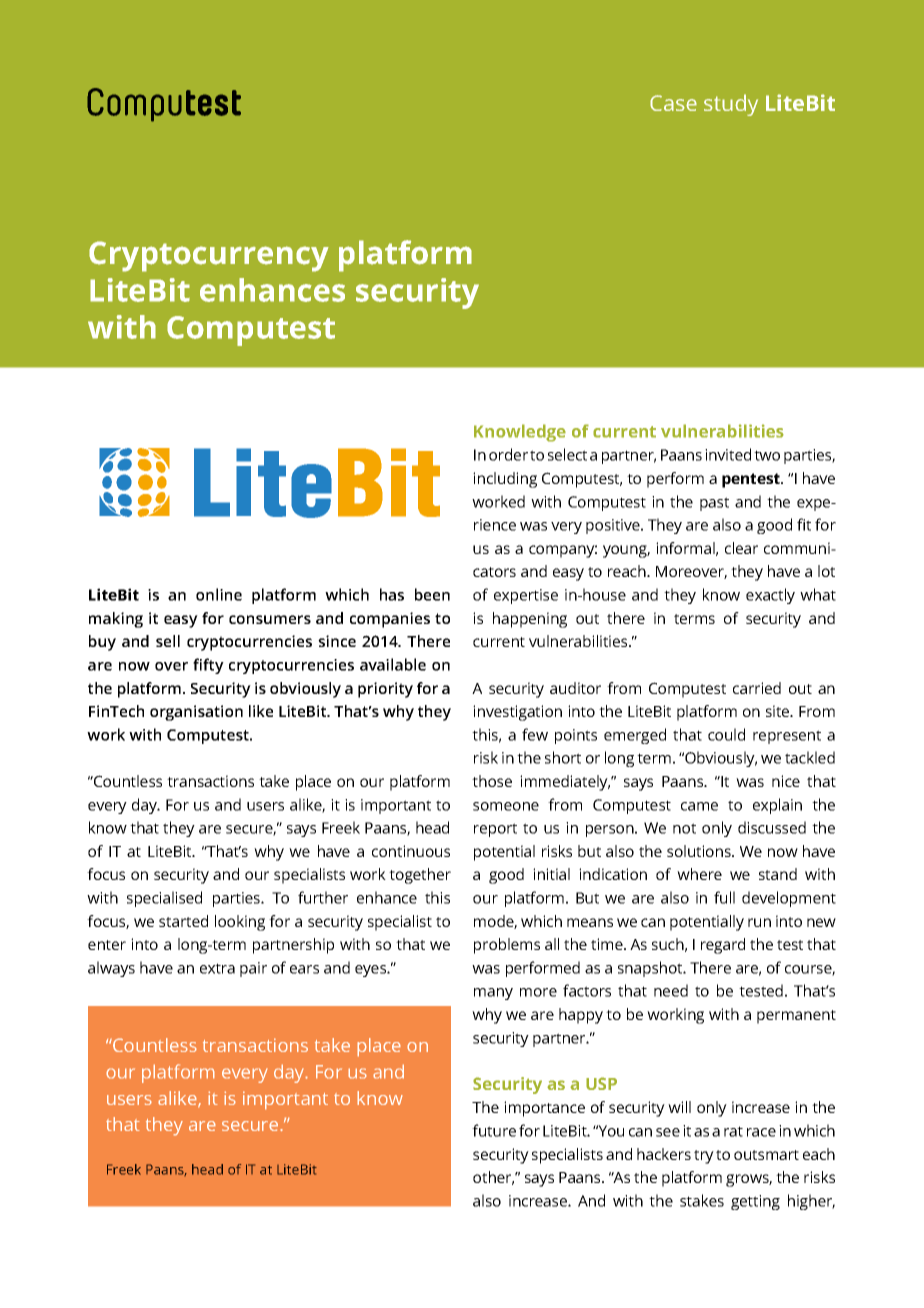  Describe the element at coordinates (731, 105) in the screenshot. I see `study` at that location.
